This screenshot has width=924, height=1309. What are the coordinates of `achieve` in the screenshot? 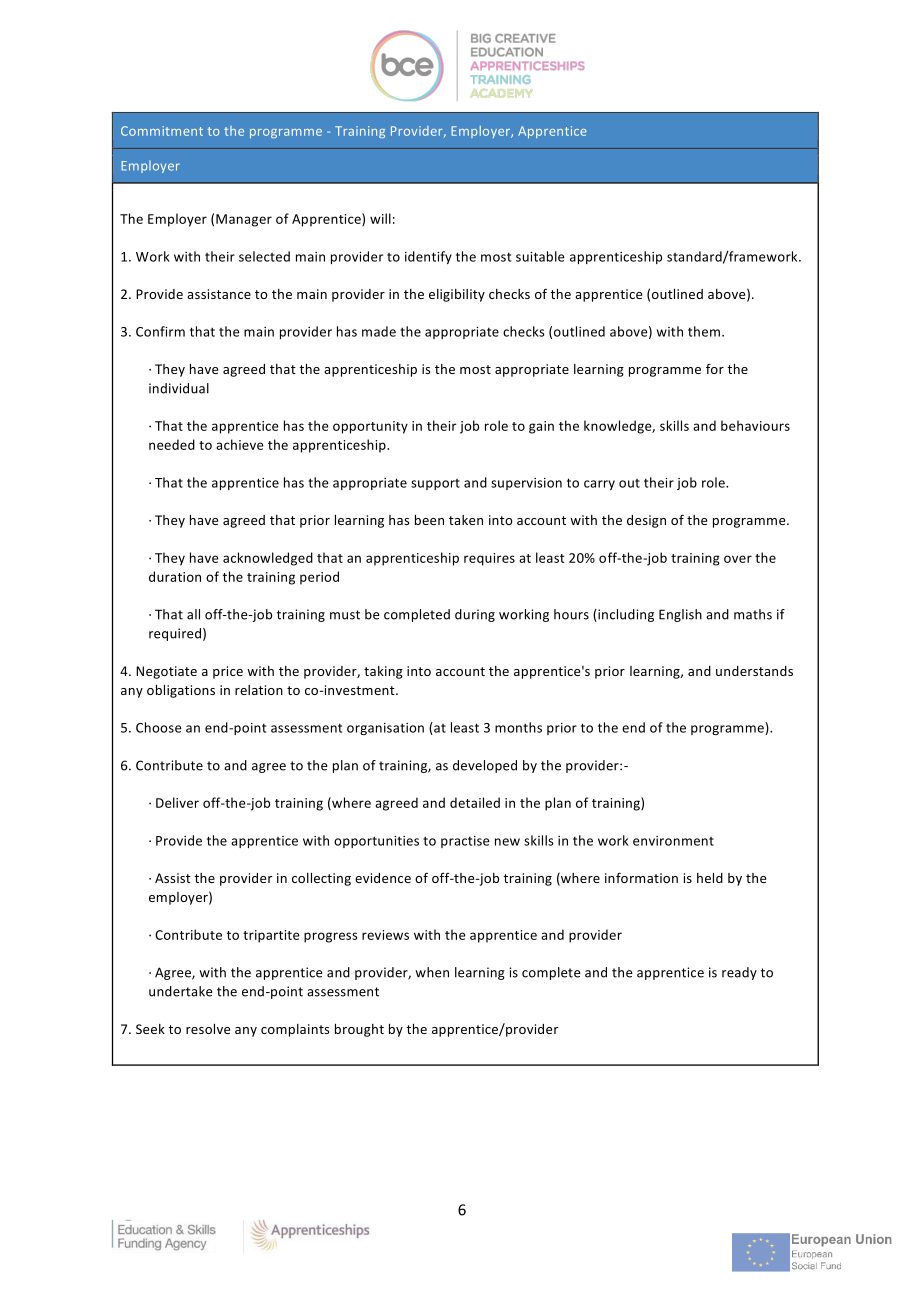 It's located at (240, 444).
